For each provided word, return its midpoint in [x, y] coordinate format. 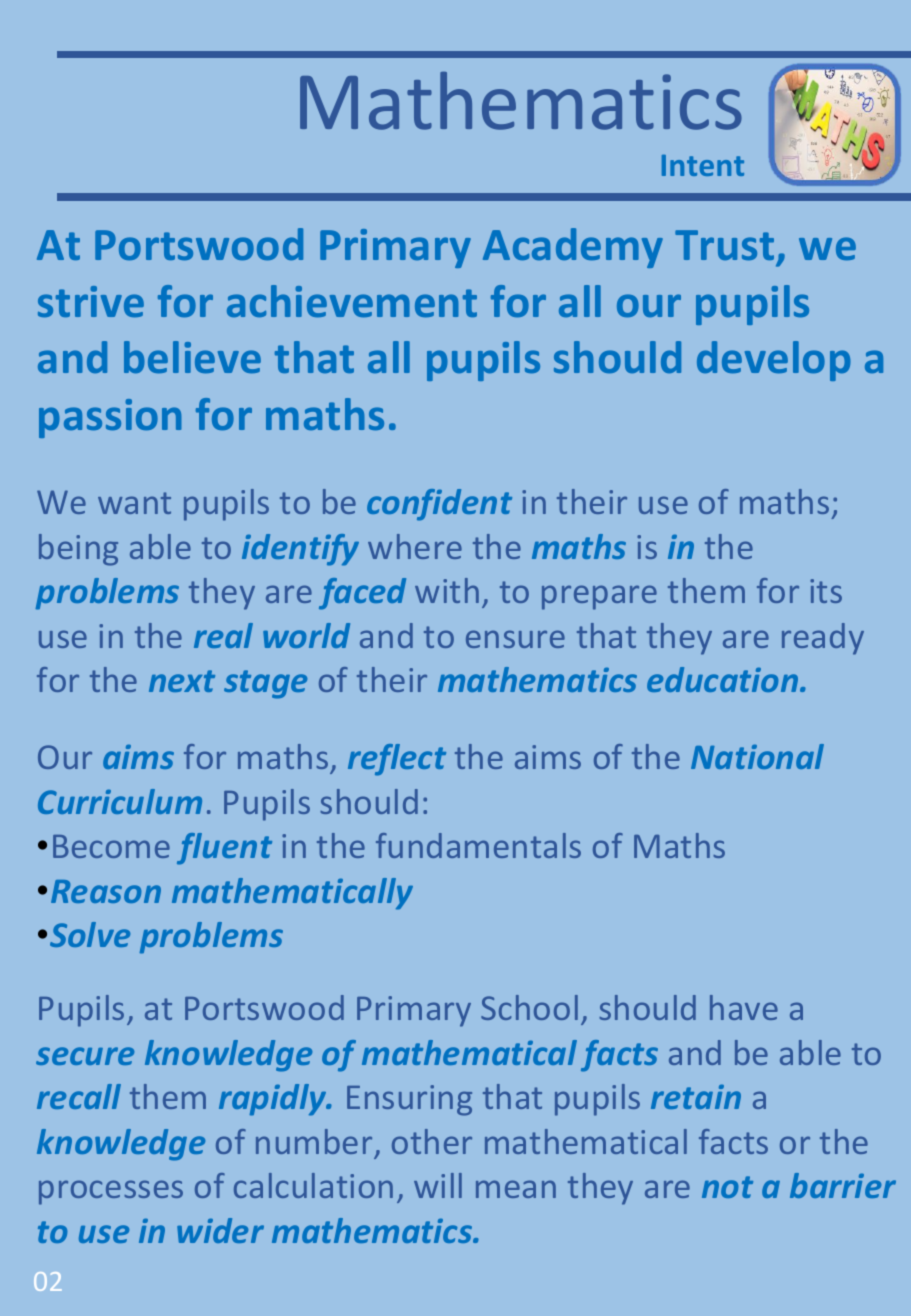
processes [111, 1192]
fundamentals [478, 845]
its [826, 591]
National [757, 756]
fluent [224, 849]
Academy [573, 248]
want [134, 503]
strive [91, 301]
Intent [703, 165]
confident [439, 505]
